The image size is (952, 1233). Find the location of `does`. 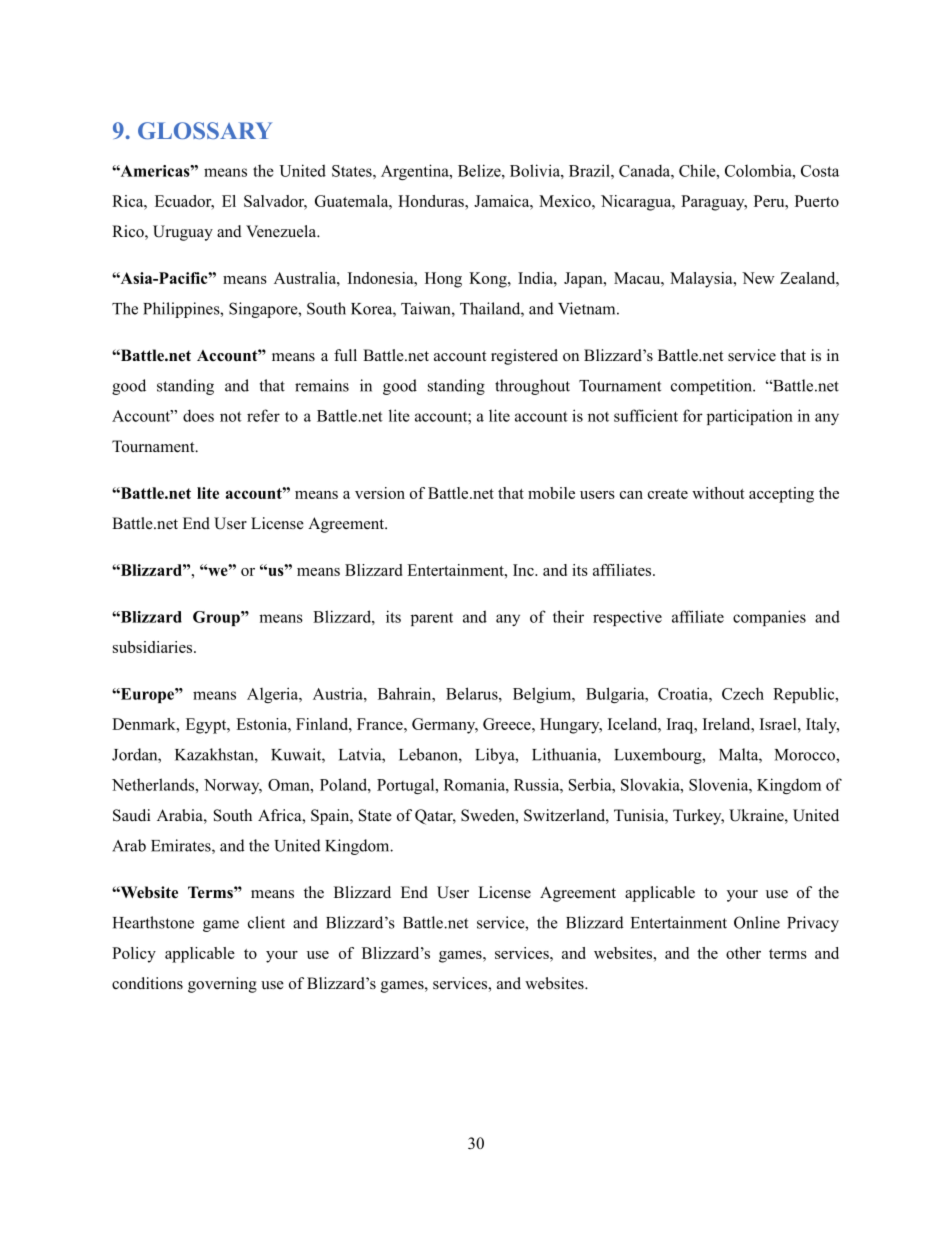

does is located at coordinates (198, 415).
